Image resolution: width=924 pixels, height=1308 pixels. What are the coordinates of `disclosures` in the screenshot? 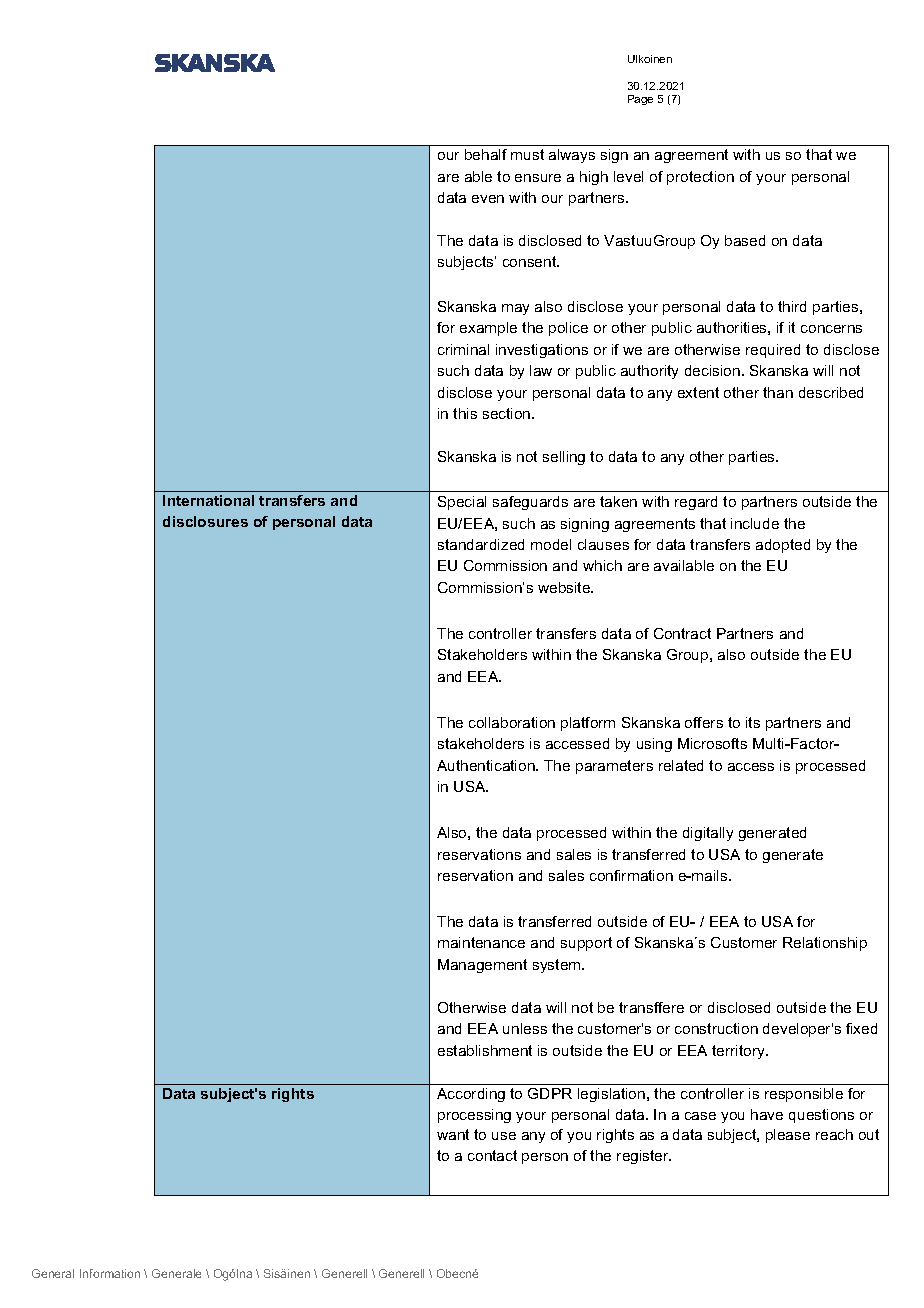 It's located at (205, 521).
